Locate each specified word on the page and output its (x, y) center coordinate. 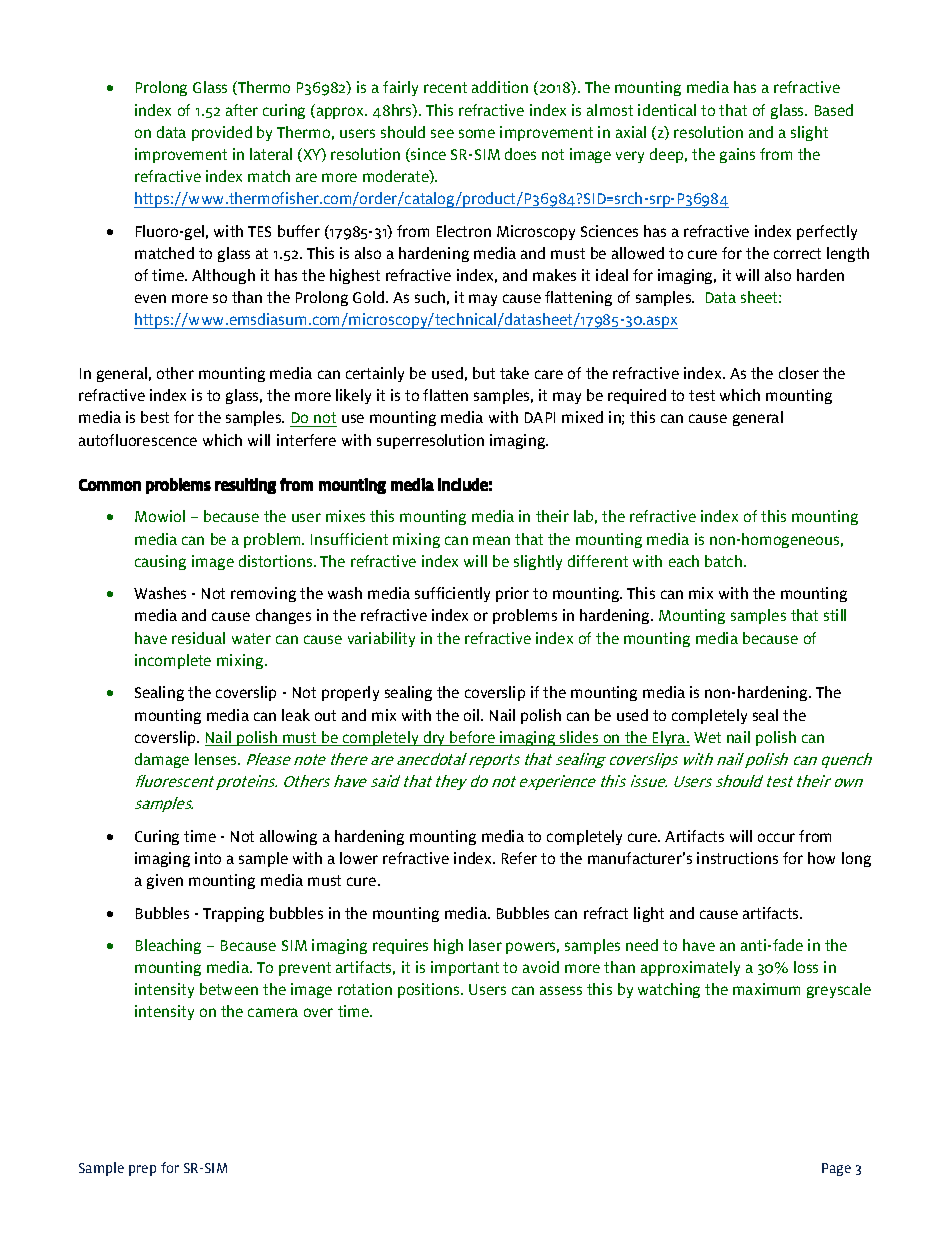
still (835, 615)
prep (142, 1170)
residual (198, 638)
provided (222, 133)
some (477, 133)
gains (737, 155)
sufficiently (452, 594)
